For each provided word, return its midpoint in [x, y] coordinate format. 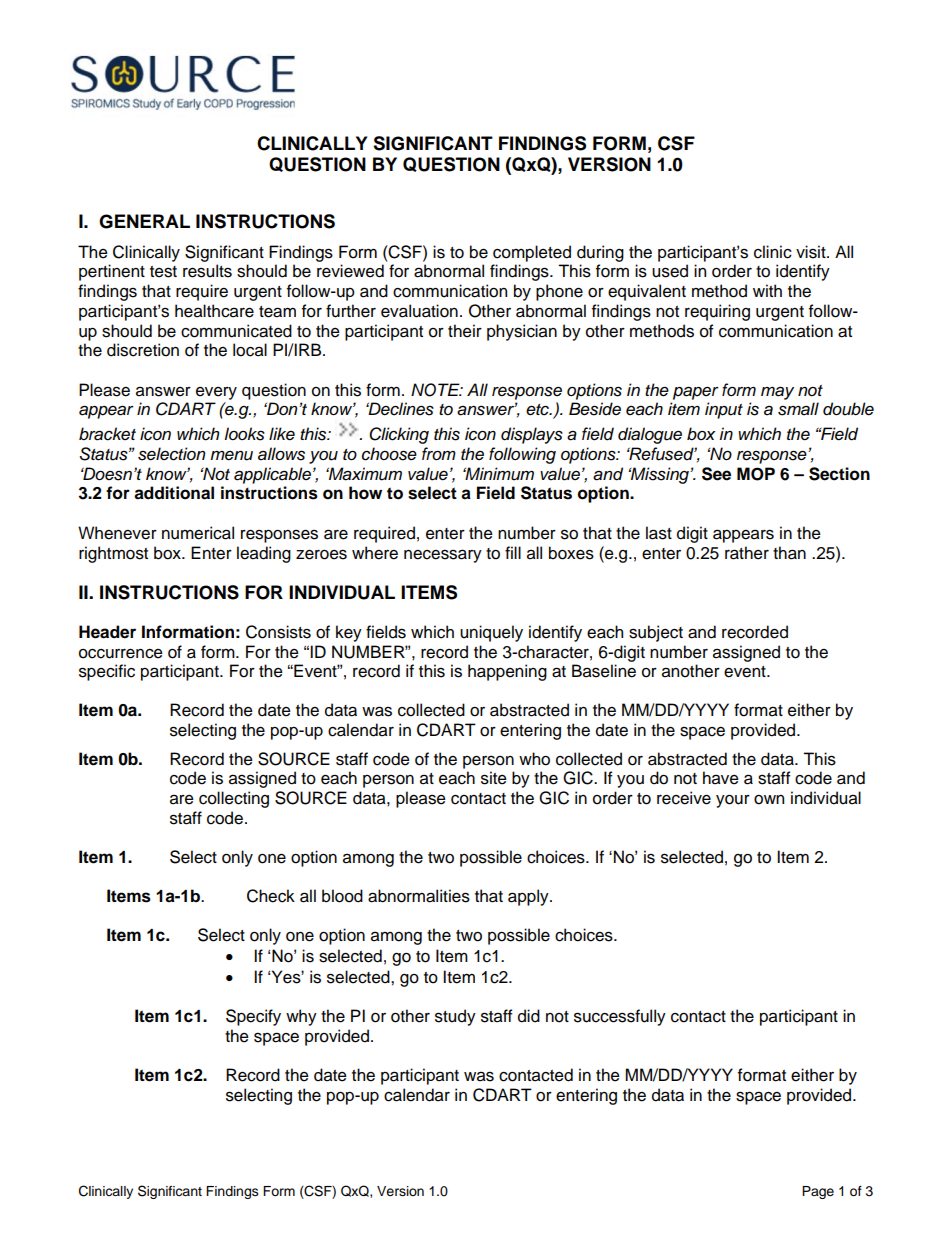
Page [818, 1192]
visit [812, 252]
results [207, 271]
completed [532, 253]
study [455, 1017]
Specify [253, 1017]
